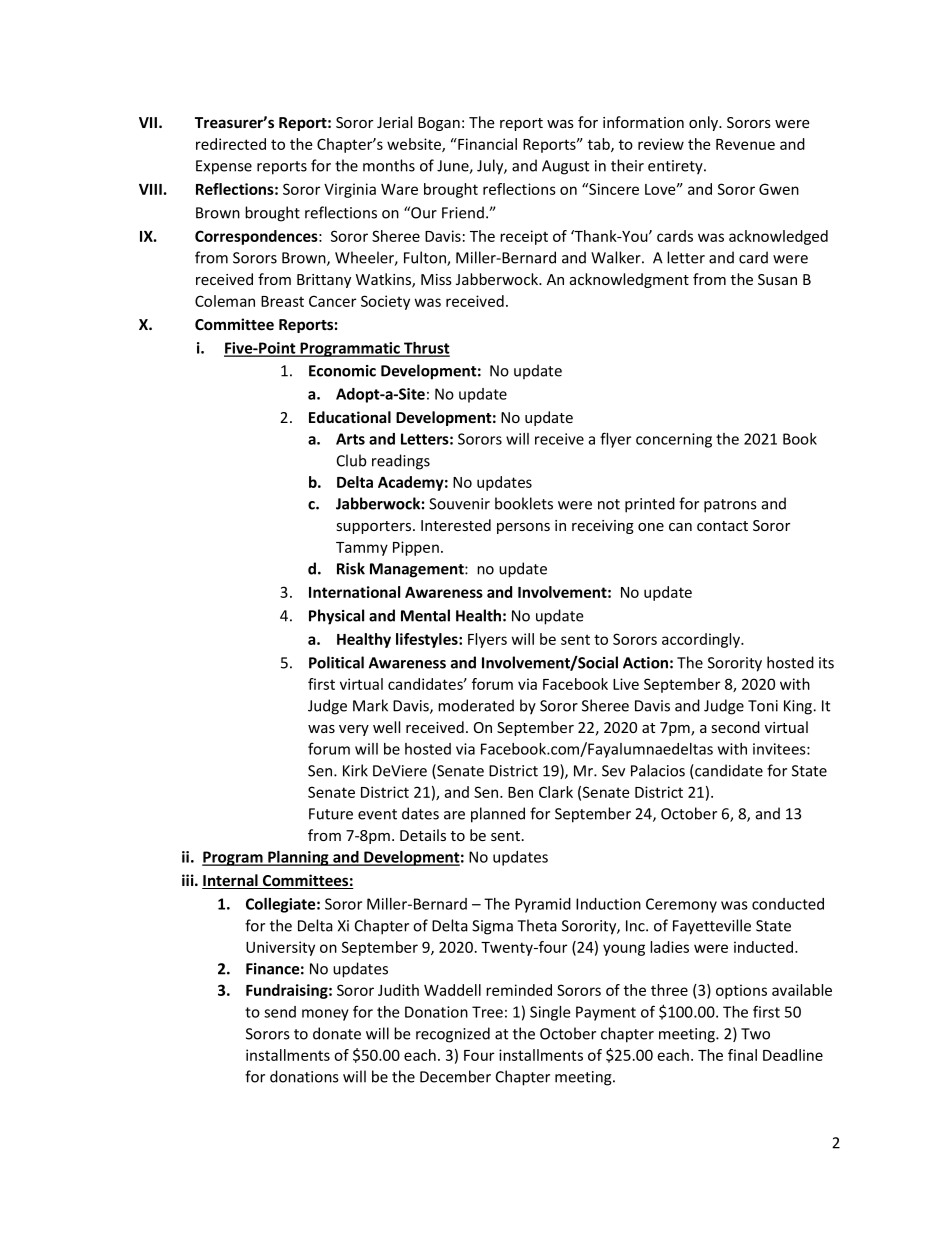 The height and width of the screenshot is (1233, 952). What do you see at coordinates (425, 615) in the screenshot?
I see `Mental` at bounding box center [425, 615].
